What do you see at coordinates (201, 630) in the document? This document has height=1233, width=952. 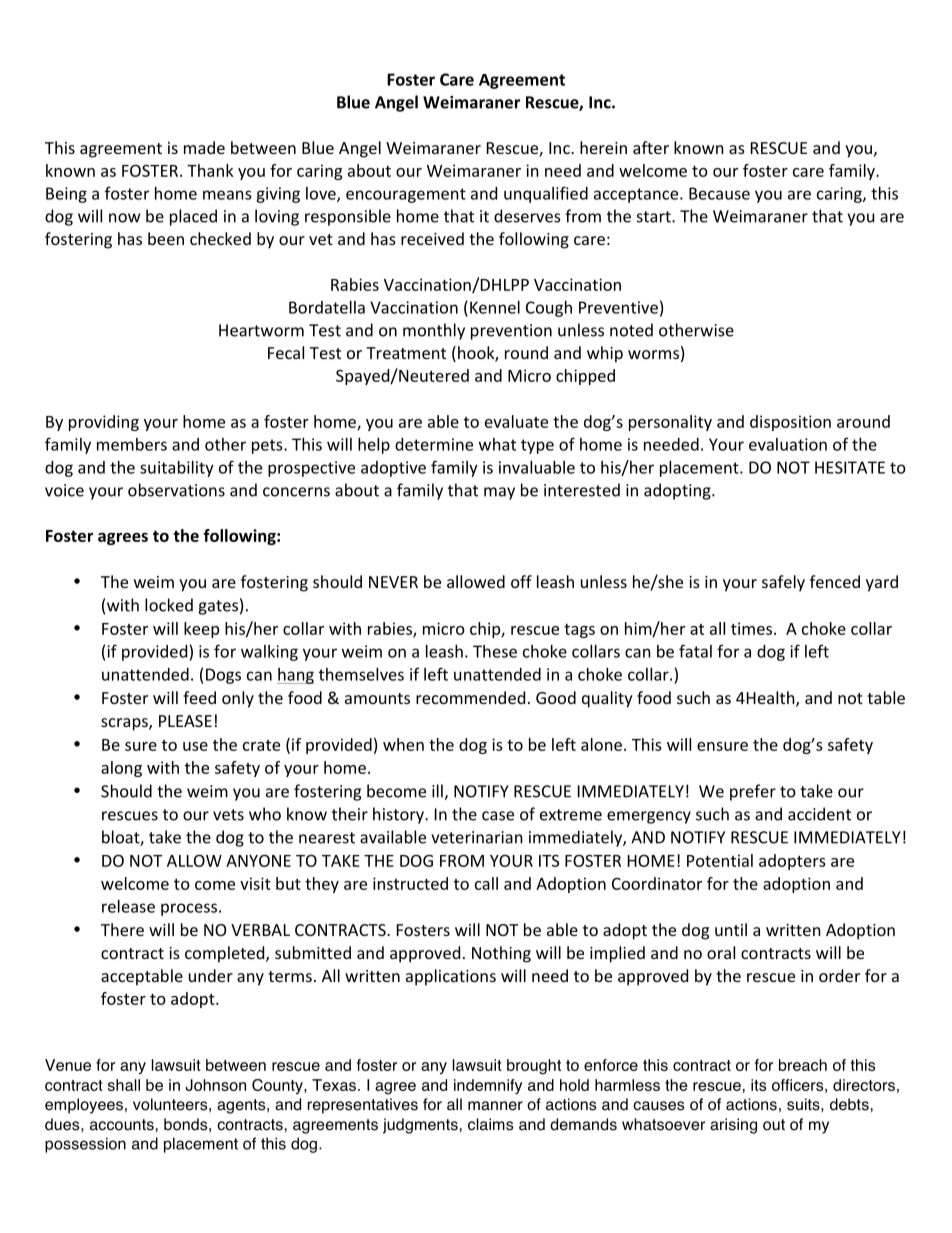 I see `keep` at bounding box center [201, 630].
